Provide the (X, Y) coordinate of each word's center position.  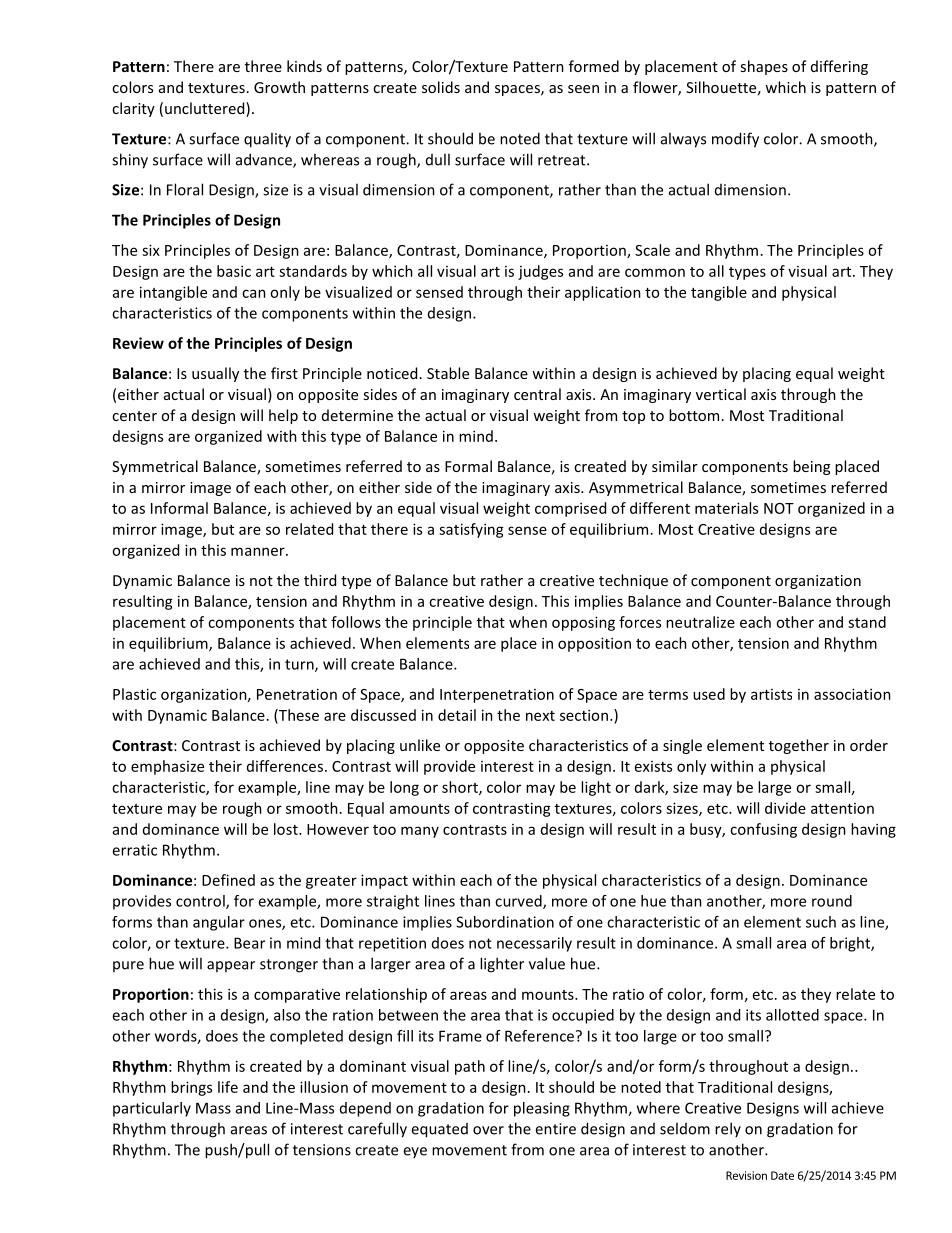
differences (285, 766)
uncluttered (206, 109)
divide (785, 808)
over (488, 1130)
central (537, 394)
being (811, 467)
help (283, 416)
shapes (764, 67)
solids (441, 87)
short (461, 788)
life (228, 1087)
